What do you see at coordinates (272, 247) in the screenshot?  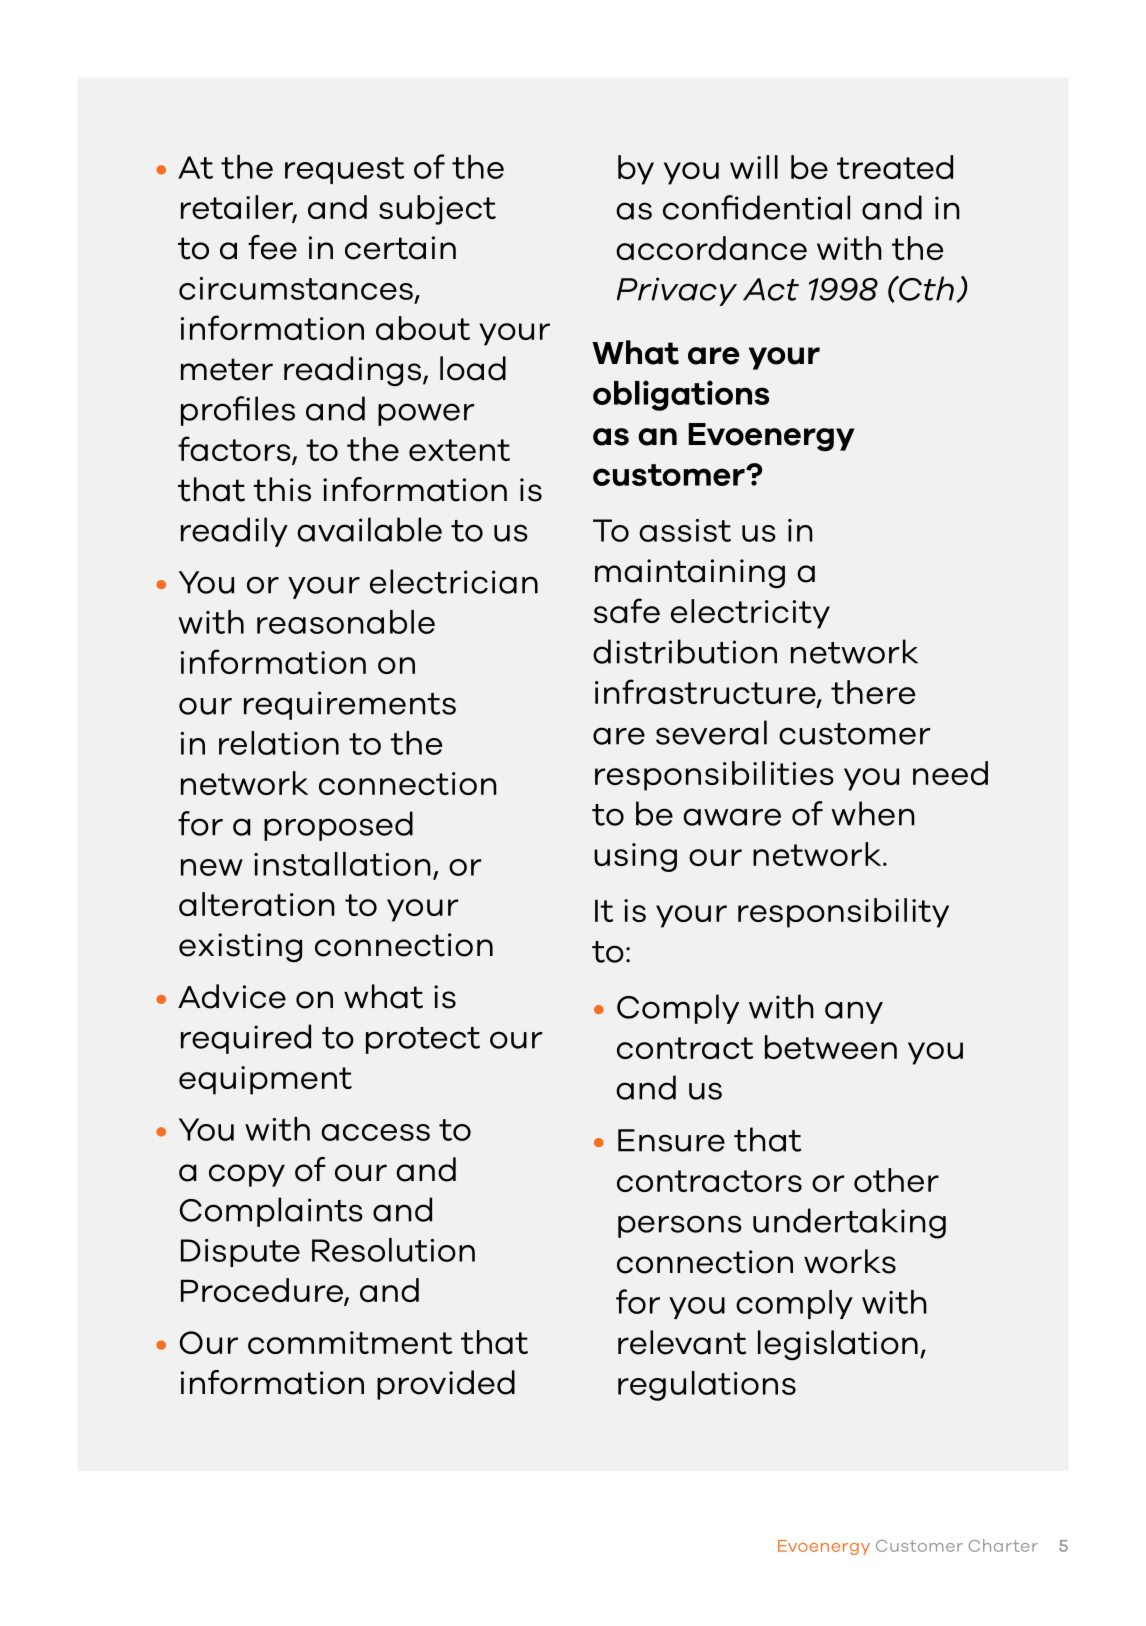 I see `fee` at bounding box center [272, 247].
